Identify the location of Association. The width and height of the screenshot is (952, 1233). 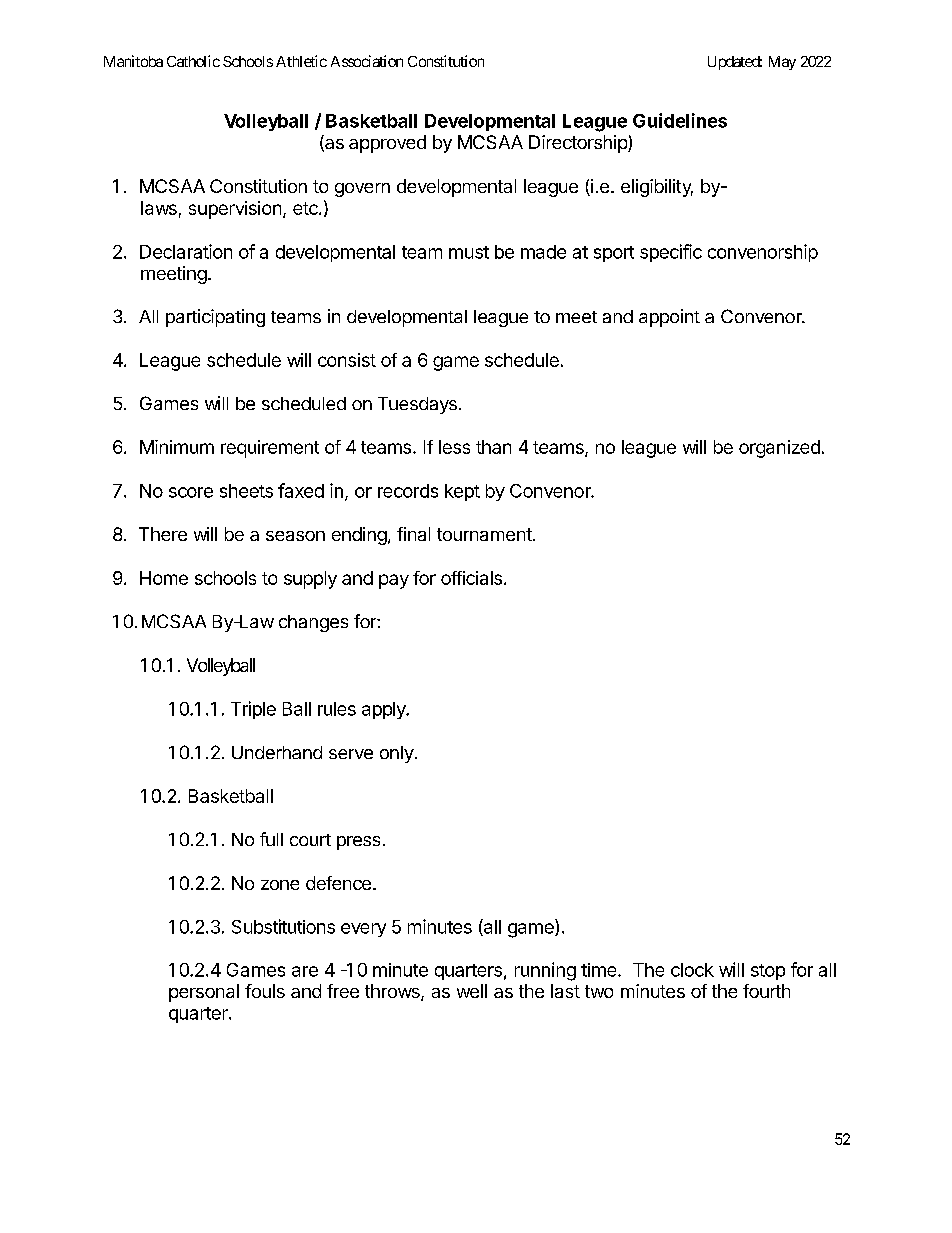
(367, 61).
